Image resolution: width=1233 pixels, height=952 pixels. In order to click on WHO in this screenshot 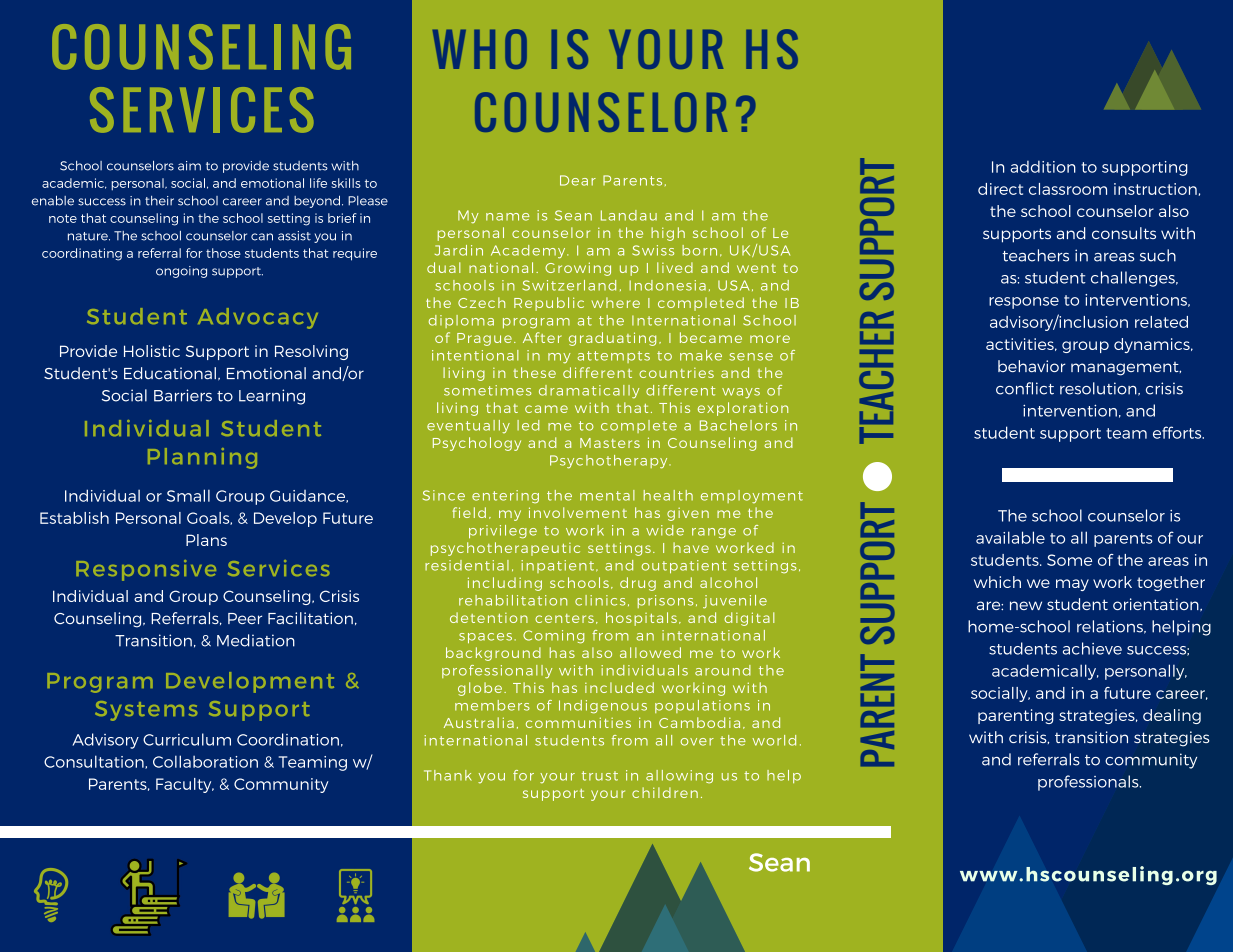, I will do `click(480, 49)`.
